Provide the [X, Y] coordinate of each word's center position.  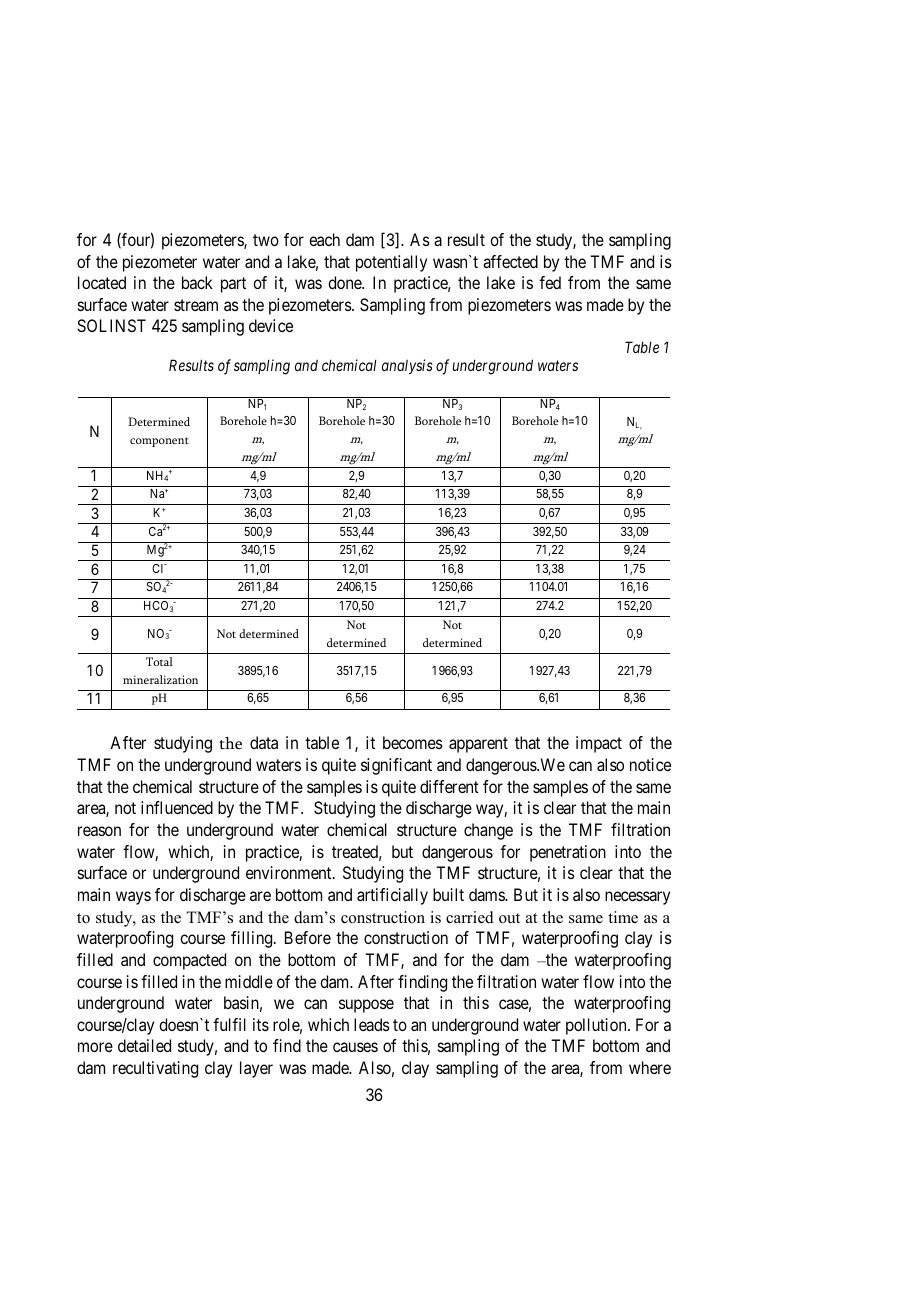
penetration [568, 853]
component [159, 442]
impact [599, 744]
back [197, 282]
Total [159, 661]
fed [550, 282]
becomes [413, 742]
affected [510, 261]
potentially [391, 263]
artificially [392, 896]
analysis [407, 366]
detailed [144, 1045]
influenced [177, 807]
